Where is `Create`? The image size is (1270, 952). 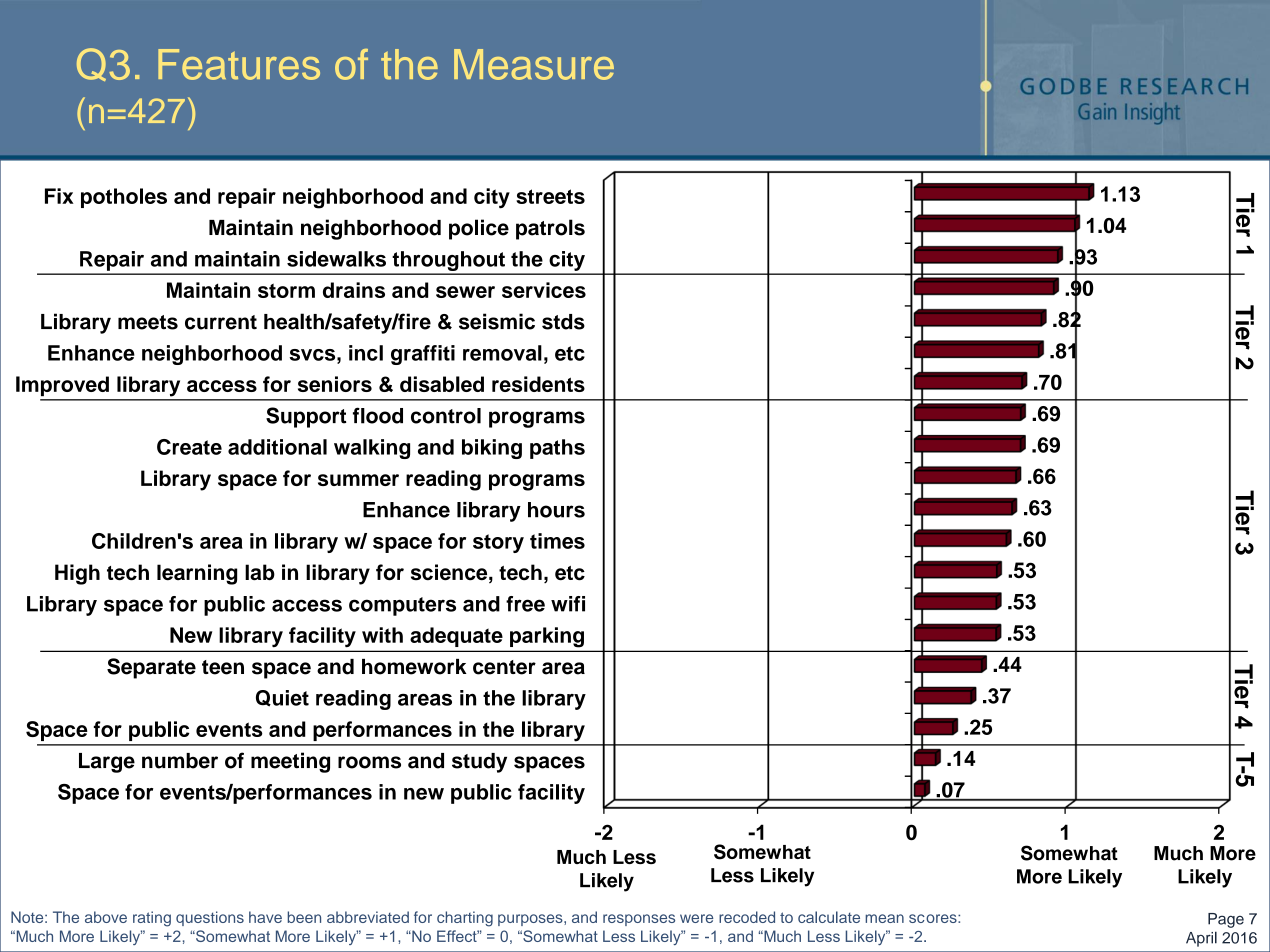 Create is located at coordinates (189, 447).
